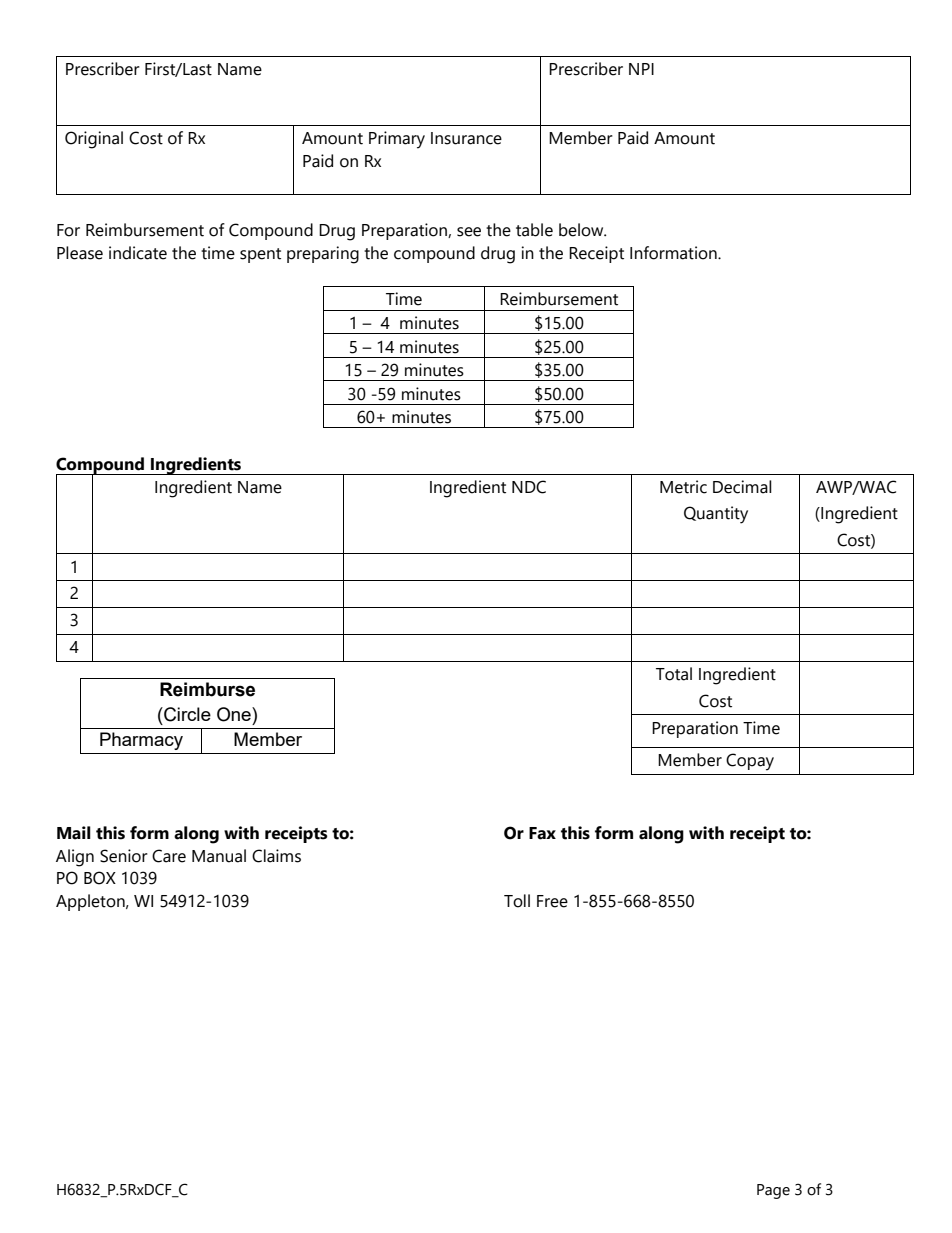  Describe the element at coordinates (529, 487) in the page. I see `NDC` at that location.
